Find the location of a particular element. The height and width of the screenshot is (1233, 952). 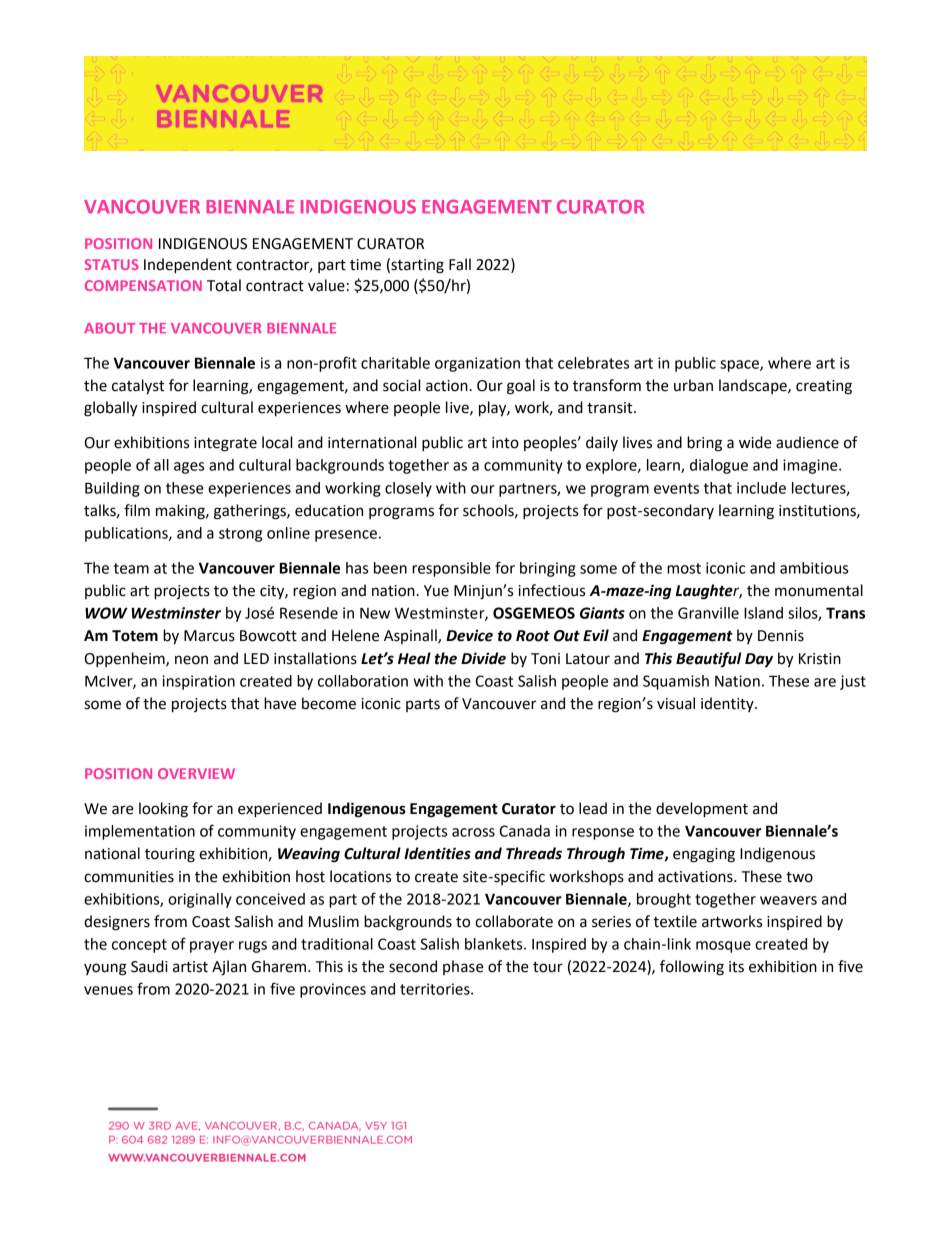

its is located at coordinates (736, 967).
